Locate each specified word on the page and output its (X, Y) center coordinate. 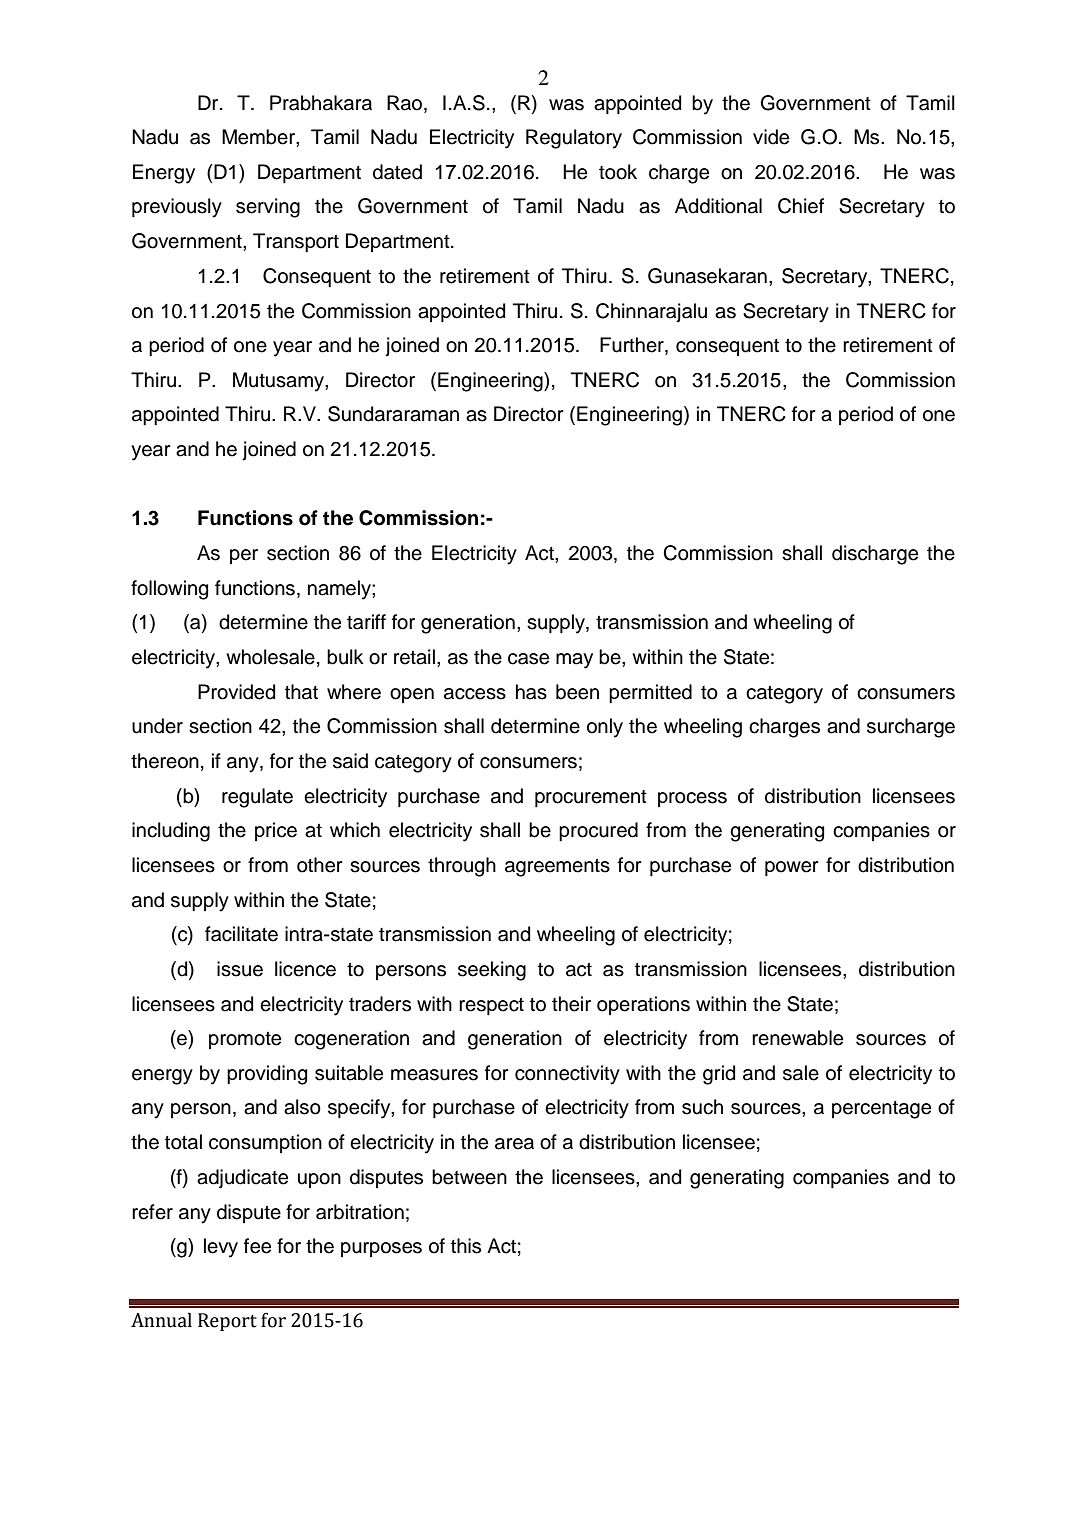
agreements (557, 868)
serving (268, 208)
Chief (801, 206)
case (528, 659)
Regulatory (574, 139)
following (169, 590)
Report (227, 1322)
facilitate (241, 934)
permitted (650, 693)
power (792, 868)
